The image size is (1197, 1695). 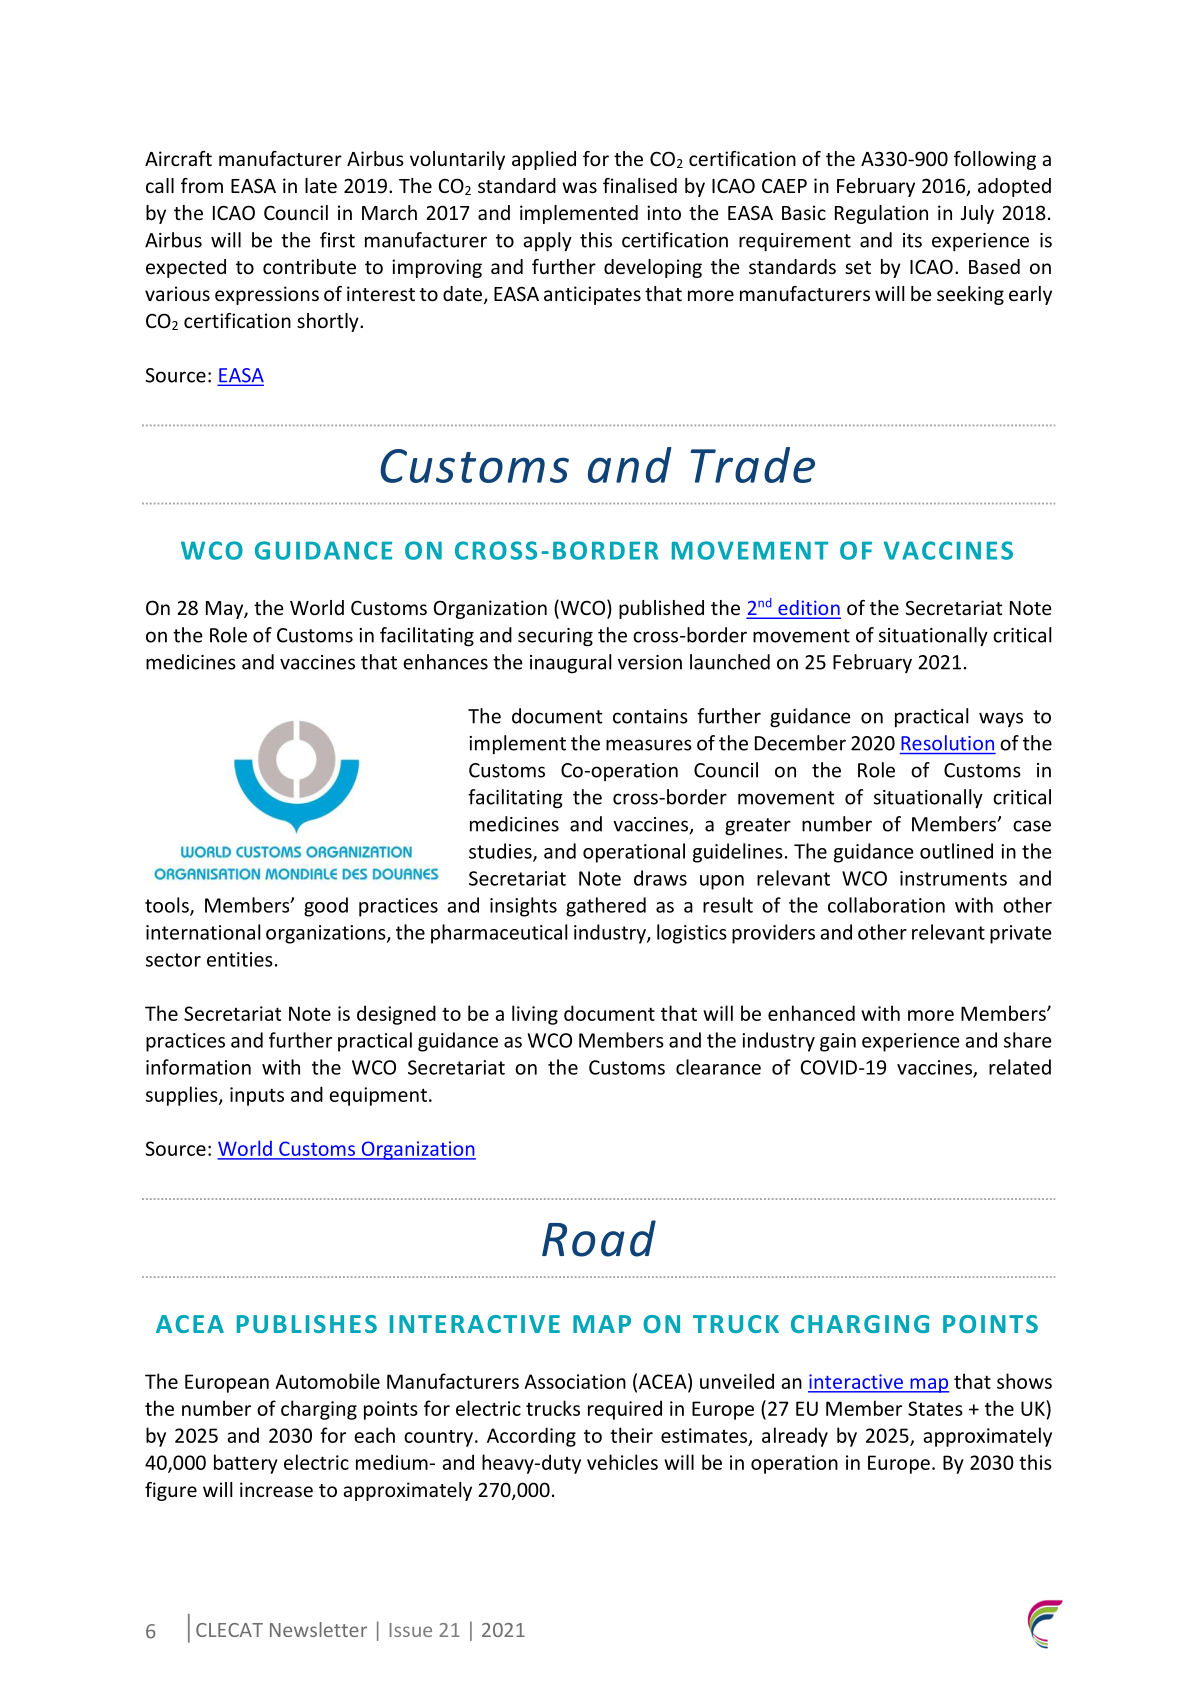 I want to click on Road, so click(x=599, y=1238).
